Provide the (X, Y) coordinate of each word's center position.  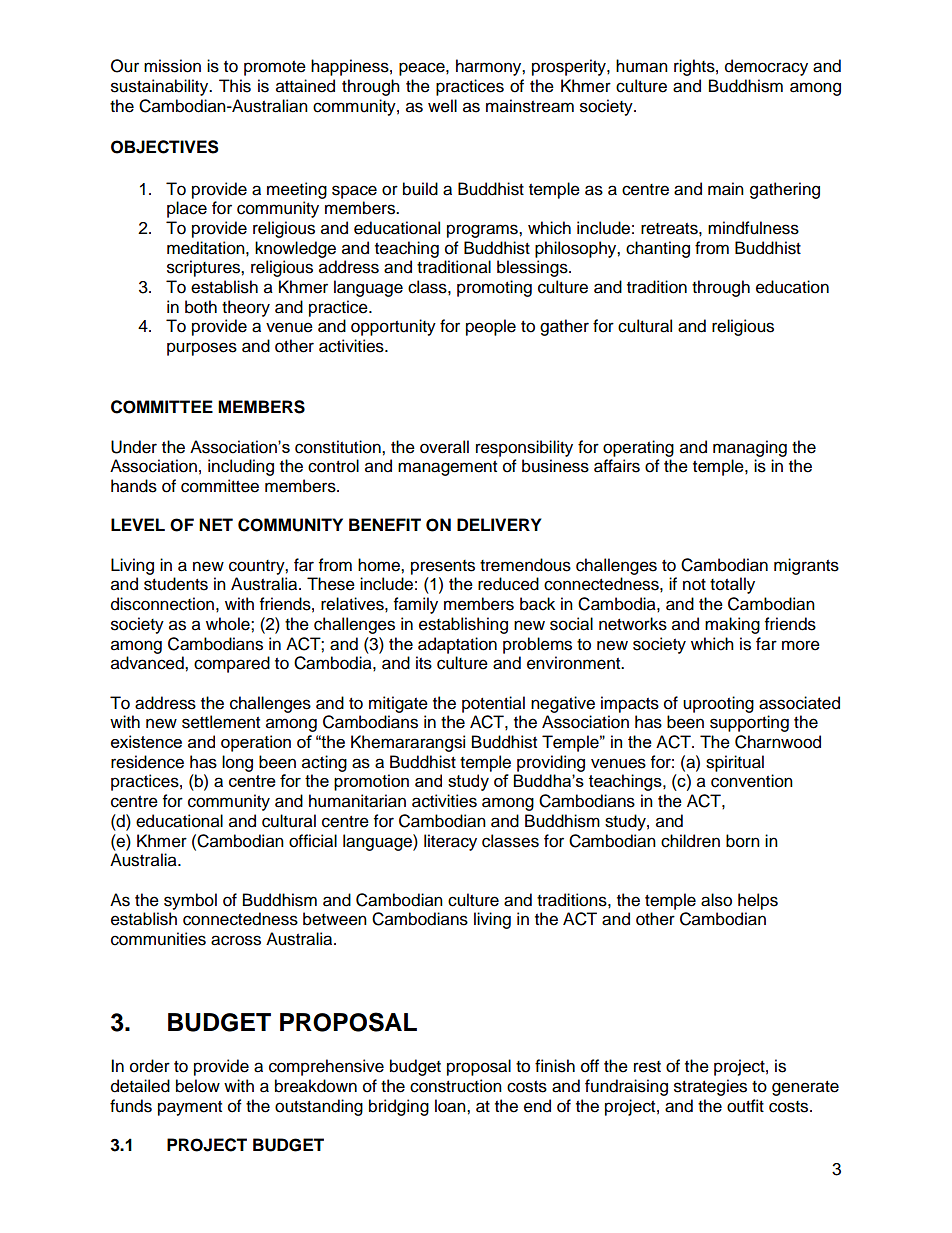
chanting (658, 249)
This (235, 86)
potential (493, 704)
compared (232, 664)
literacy (450, 842)
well (442, 106)
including (241, 467)
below (198, 1086)
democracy (766, 67)
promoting (494, 288)
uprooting (718, 704)
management (447, 468)
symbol (190, 901)
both (201, 307)
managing (750, 448)
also (716, 900)
